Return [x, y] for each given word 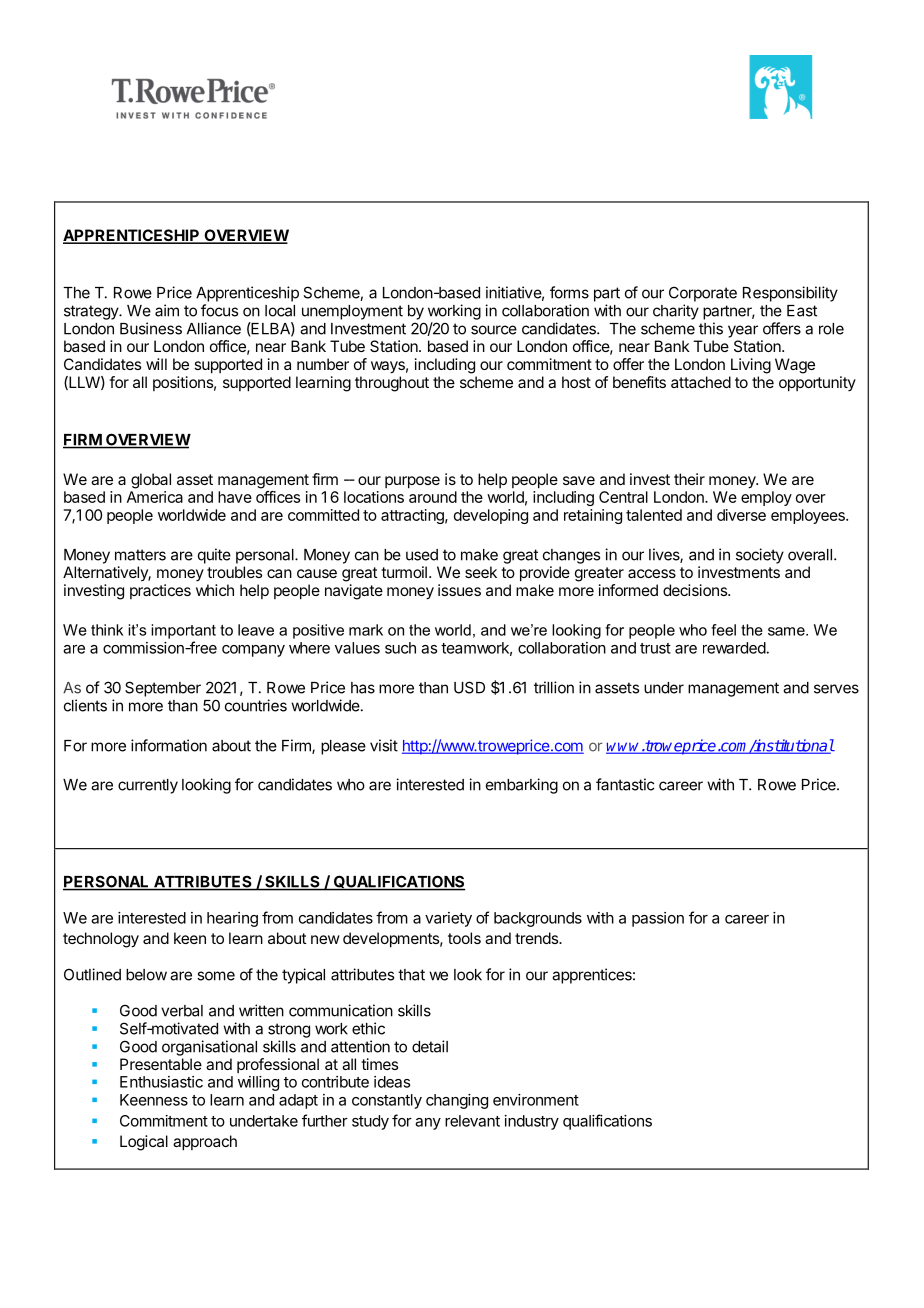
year [743, 331]
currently [148, 786]
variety [448, 919]
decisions [696, 590]
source [494, 330]
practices [160, 591]
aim [167, 310]
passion [658, 919]
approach [205, 1143]
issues [459, 590]
